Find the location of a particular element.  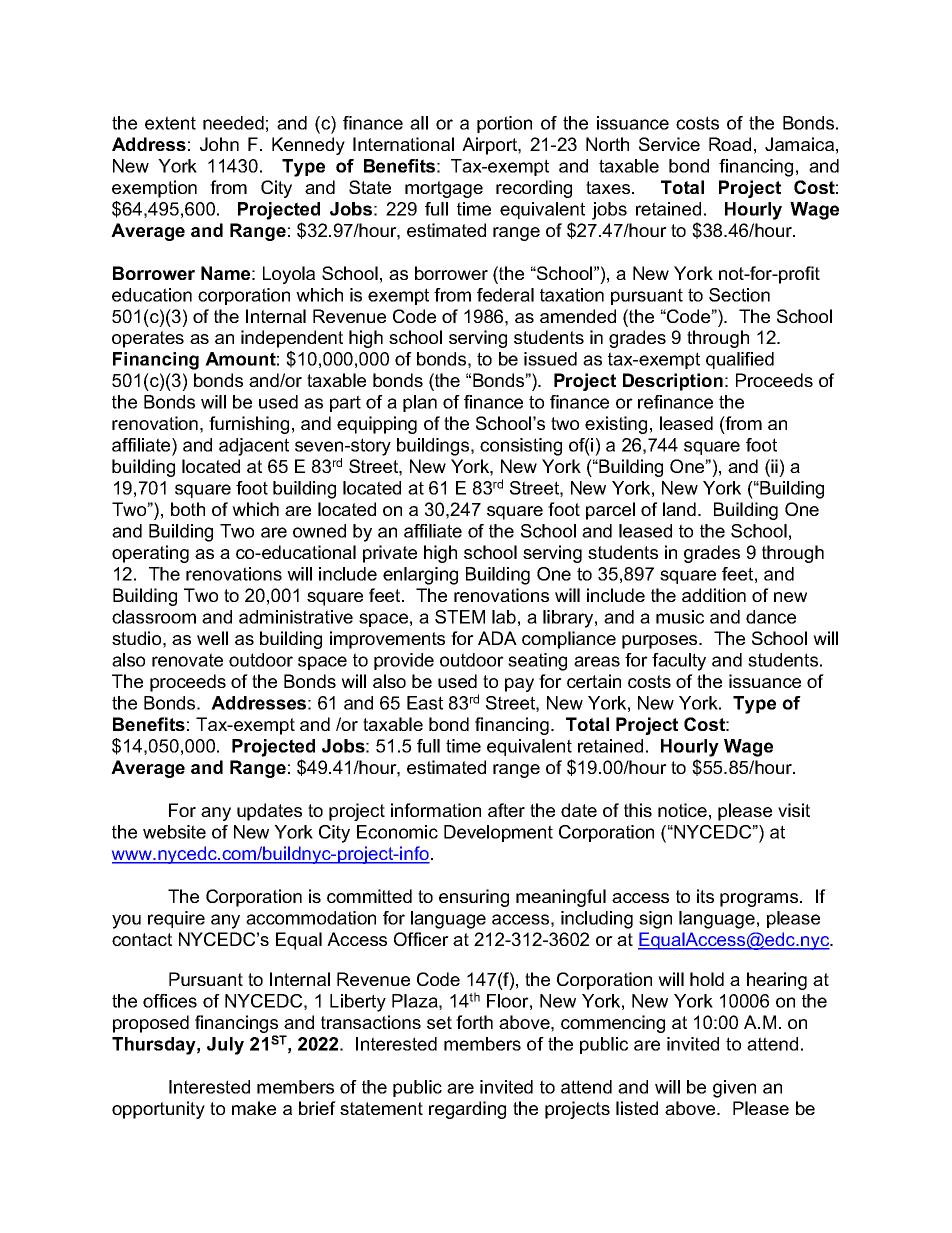

consisting is located at coordinates (521, 447).
